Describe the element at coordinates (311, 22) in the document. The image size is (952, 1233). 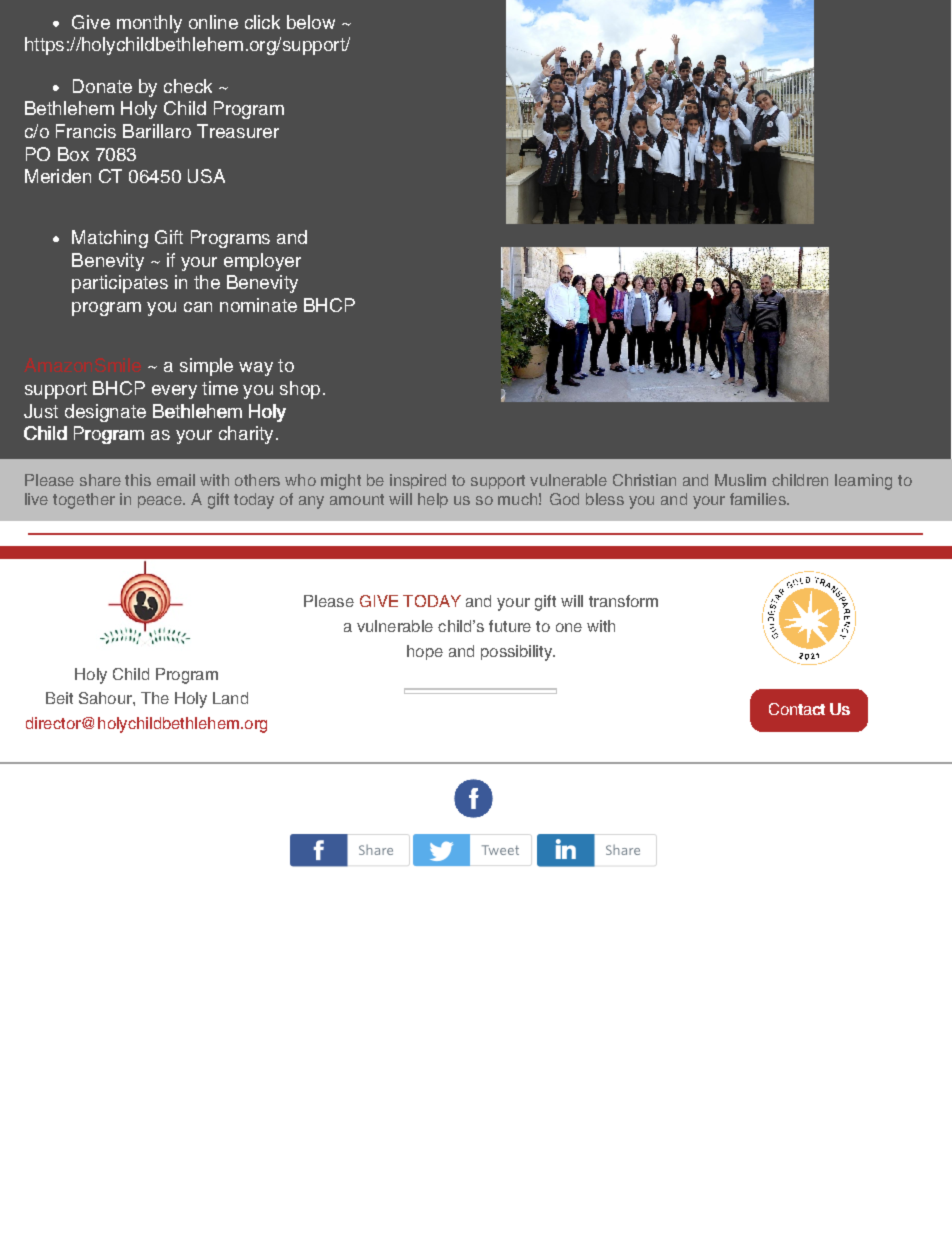
I see `below` at that location.
